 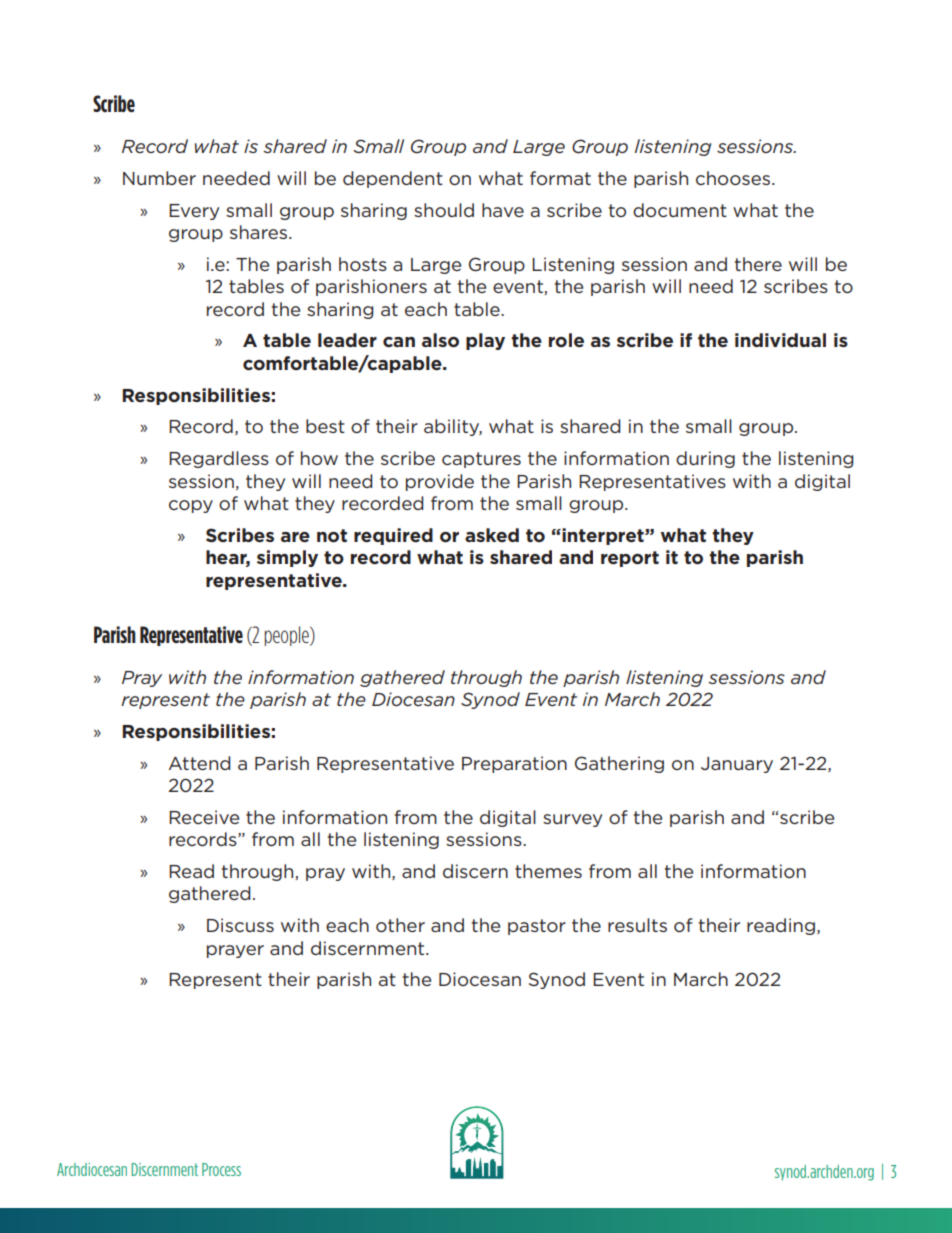 What do you see at coordinates (537, 927) in the screenshot?
I see `pastor` at bounding box center [537, 927].
